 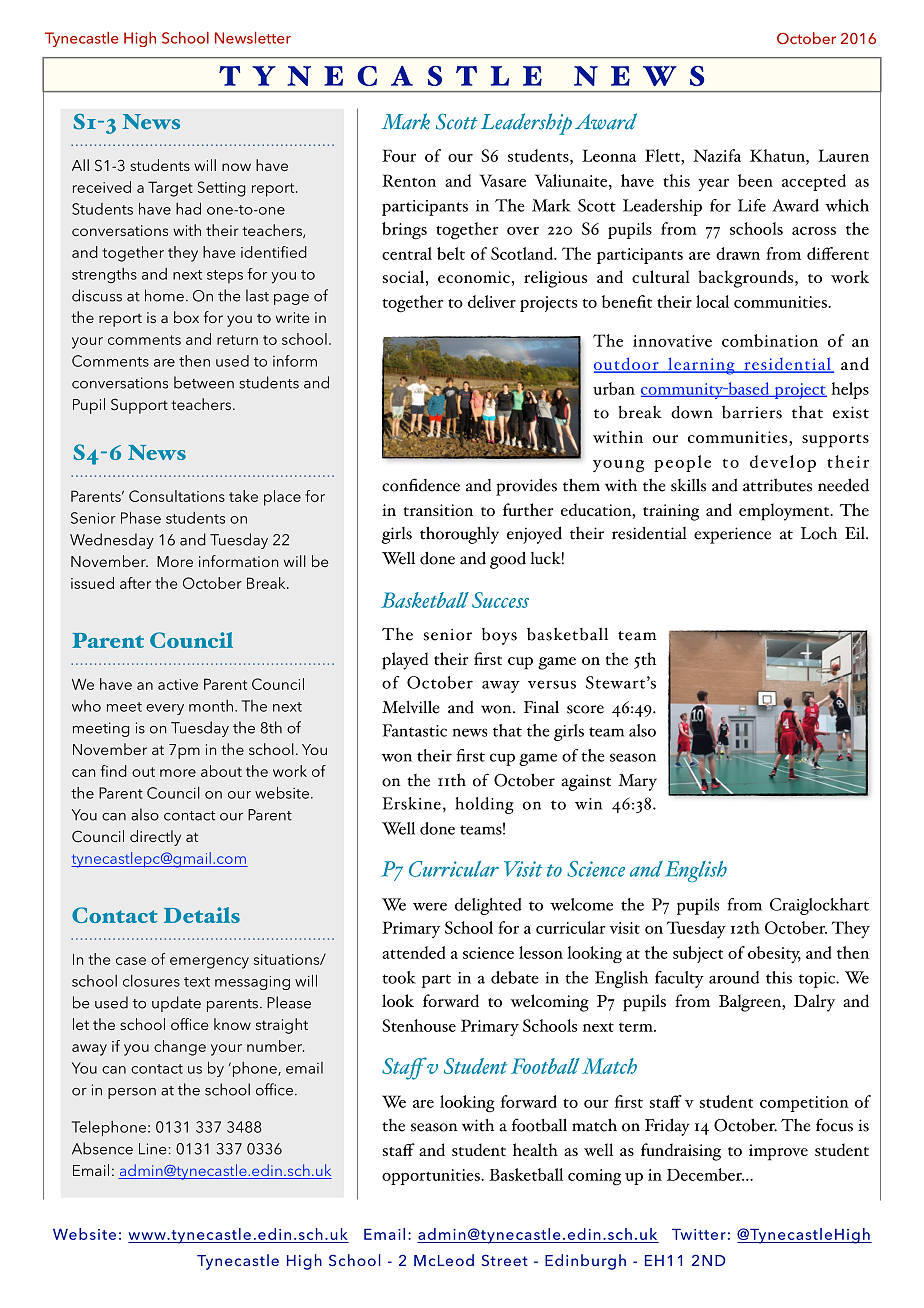 What do you see at coordinates (170, 189) in the screenshot?
I see `Target` at bounding box center [170, 189].
